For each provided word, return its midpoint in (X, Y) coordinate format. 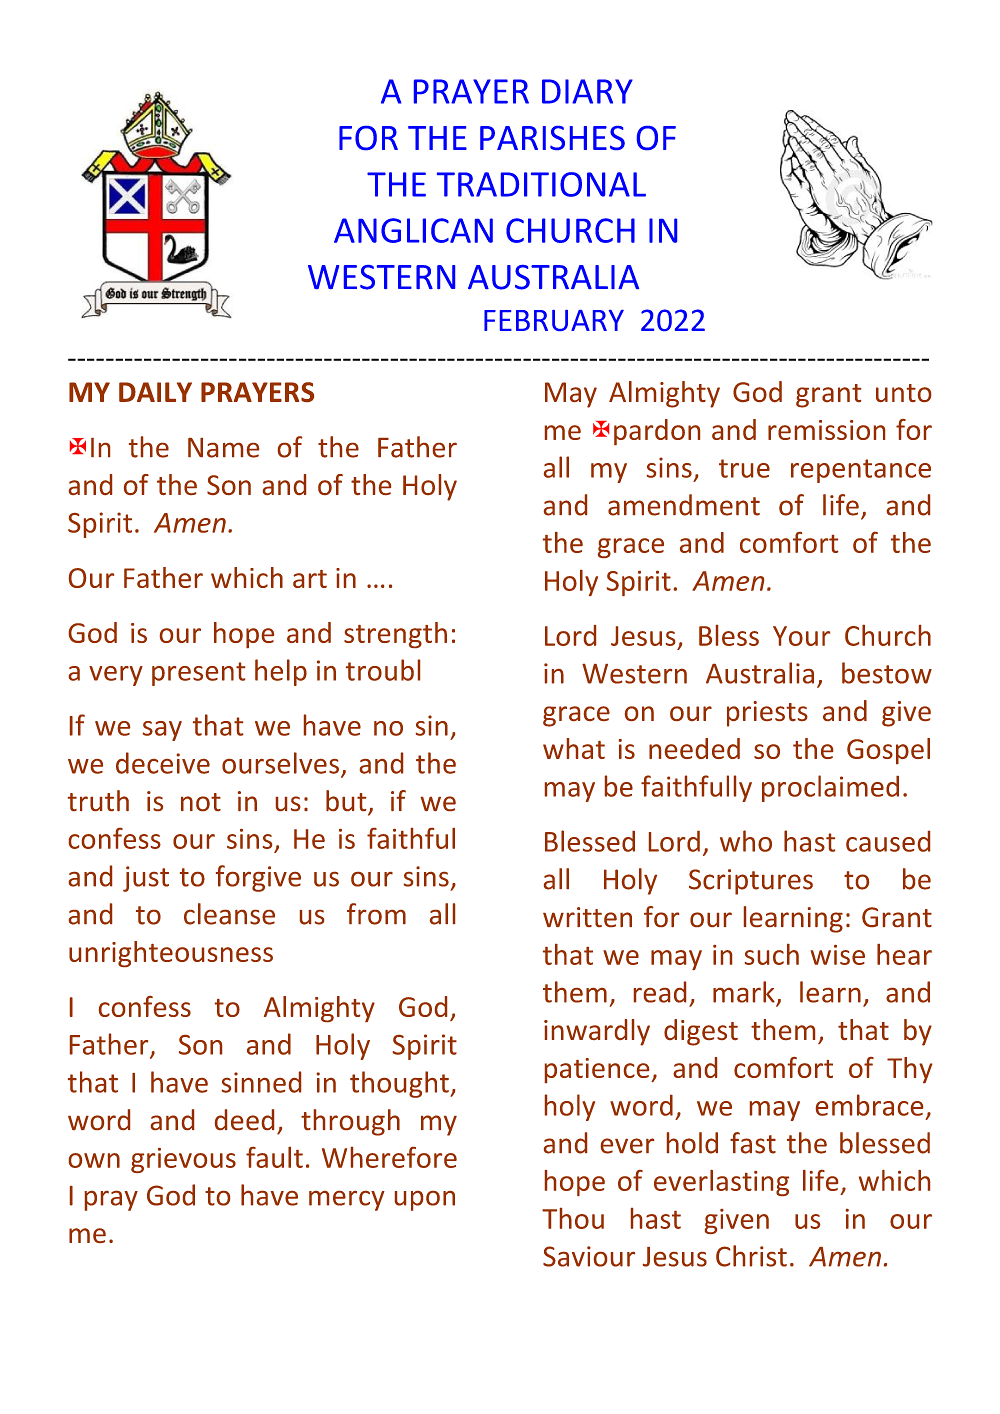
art (310, 579)
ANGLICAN (413, 230)
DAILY (155, 392)
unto (903, 393)
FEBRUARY (554, 320)
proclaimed (830, 788)
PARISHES (552, 138)
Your (801, 636)
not (201, 802)
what (574, 748)
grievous (183, 1160)
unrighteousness (171, 954)
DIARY (587, 91)
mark (744, 992)
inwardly (597, 1032)
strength (395, 635)
